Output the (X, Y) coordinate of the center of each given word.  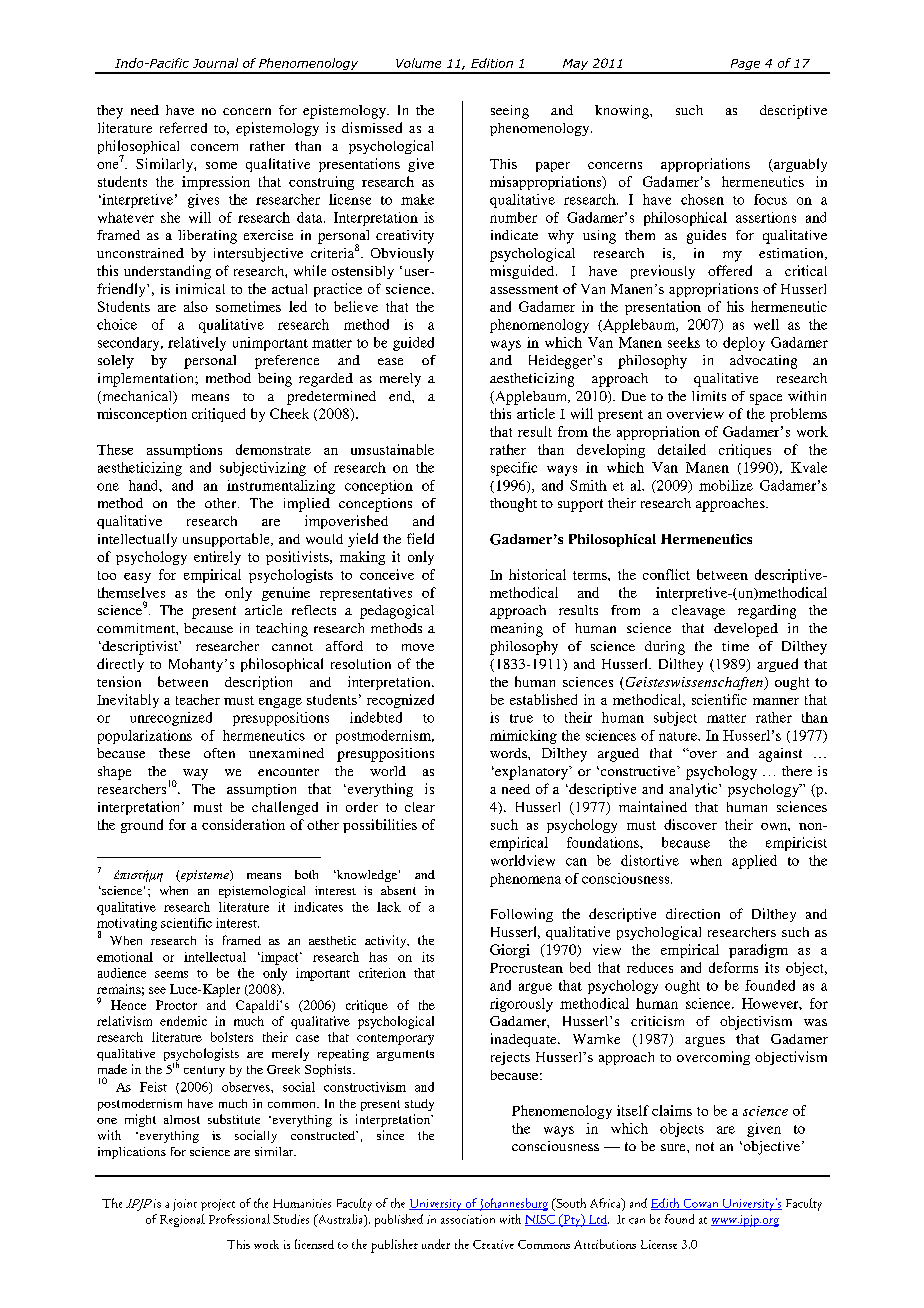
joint (185, 1205)
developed (746, 630)
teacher (198, 699)
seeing (510, 112)
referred (183, 127)
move (418, 647)
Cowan (701, 1204)
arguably (799, 165)
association (468, 1219)
